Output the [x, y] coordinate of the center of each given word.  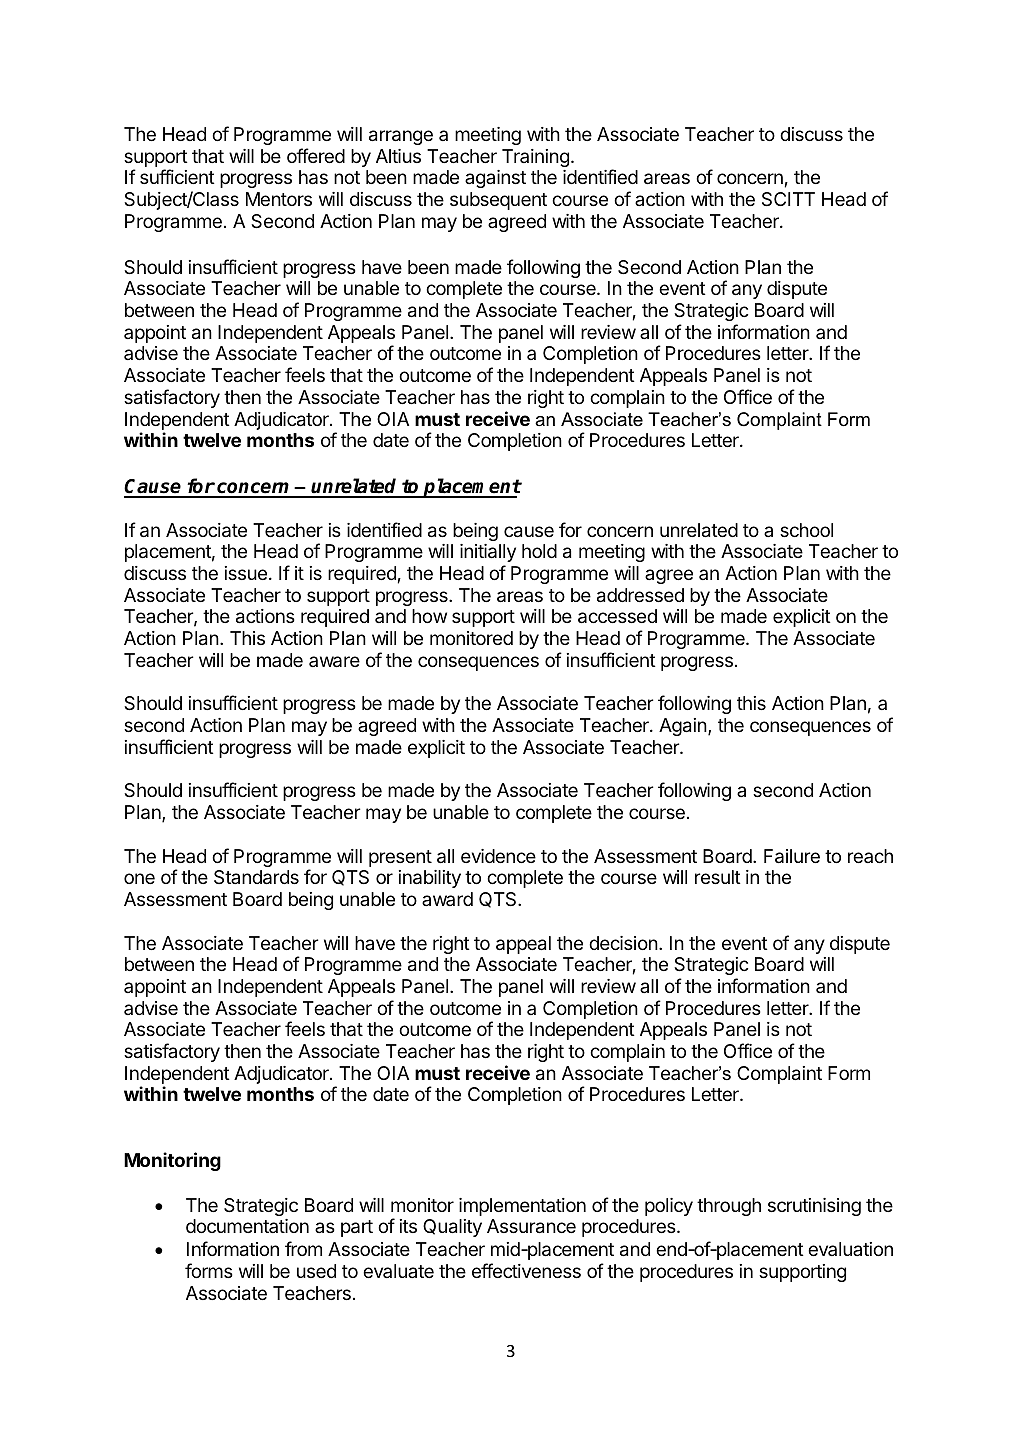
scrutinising [814, 1207]
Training [535, 158]
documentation [247, 1226]
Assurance [531, 1226]
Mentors [279, 199]
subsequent [498, 201]
